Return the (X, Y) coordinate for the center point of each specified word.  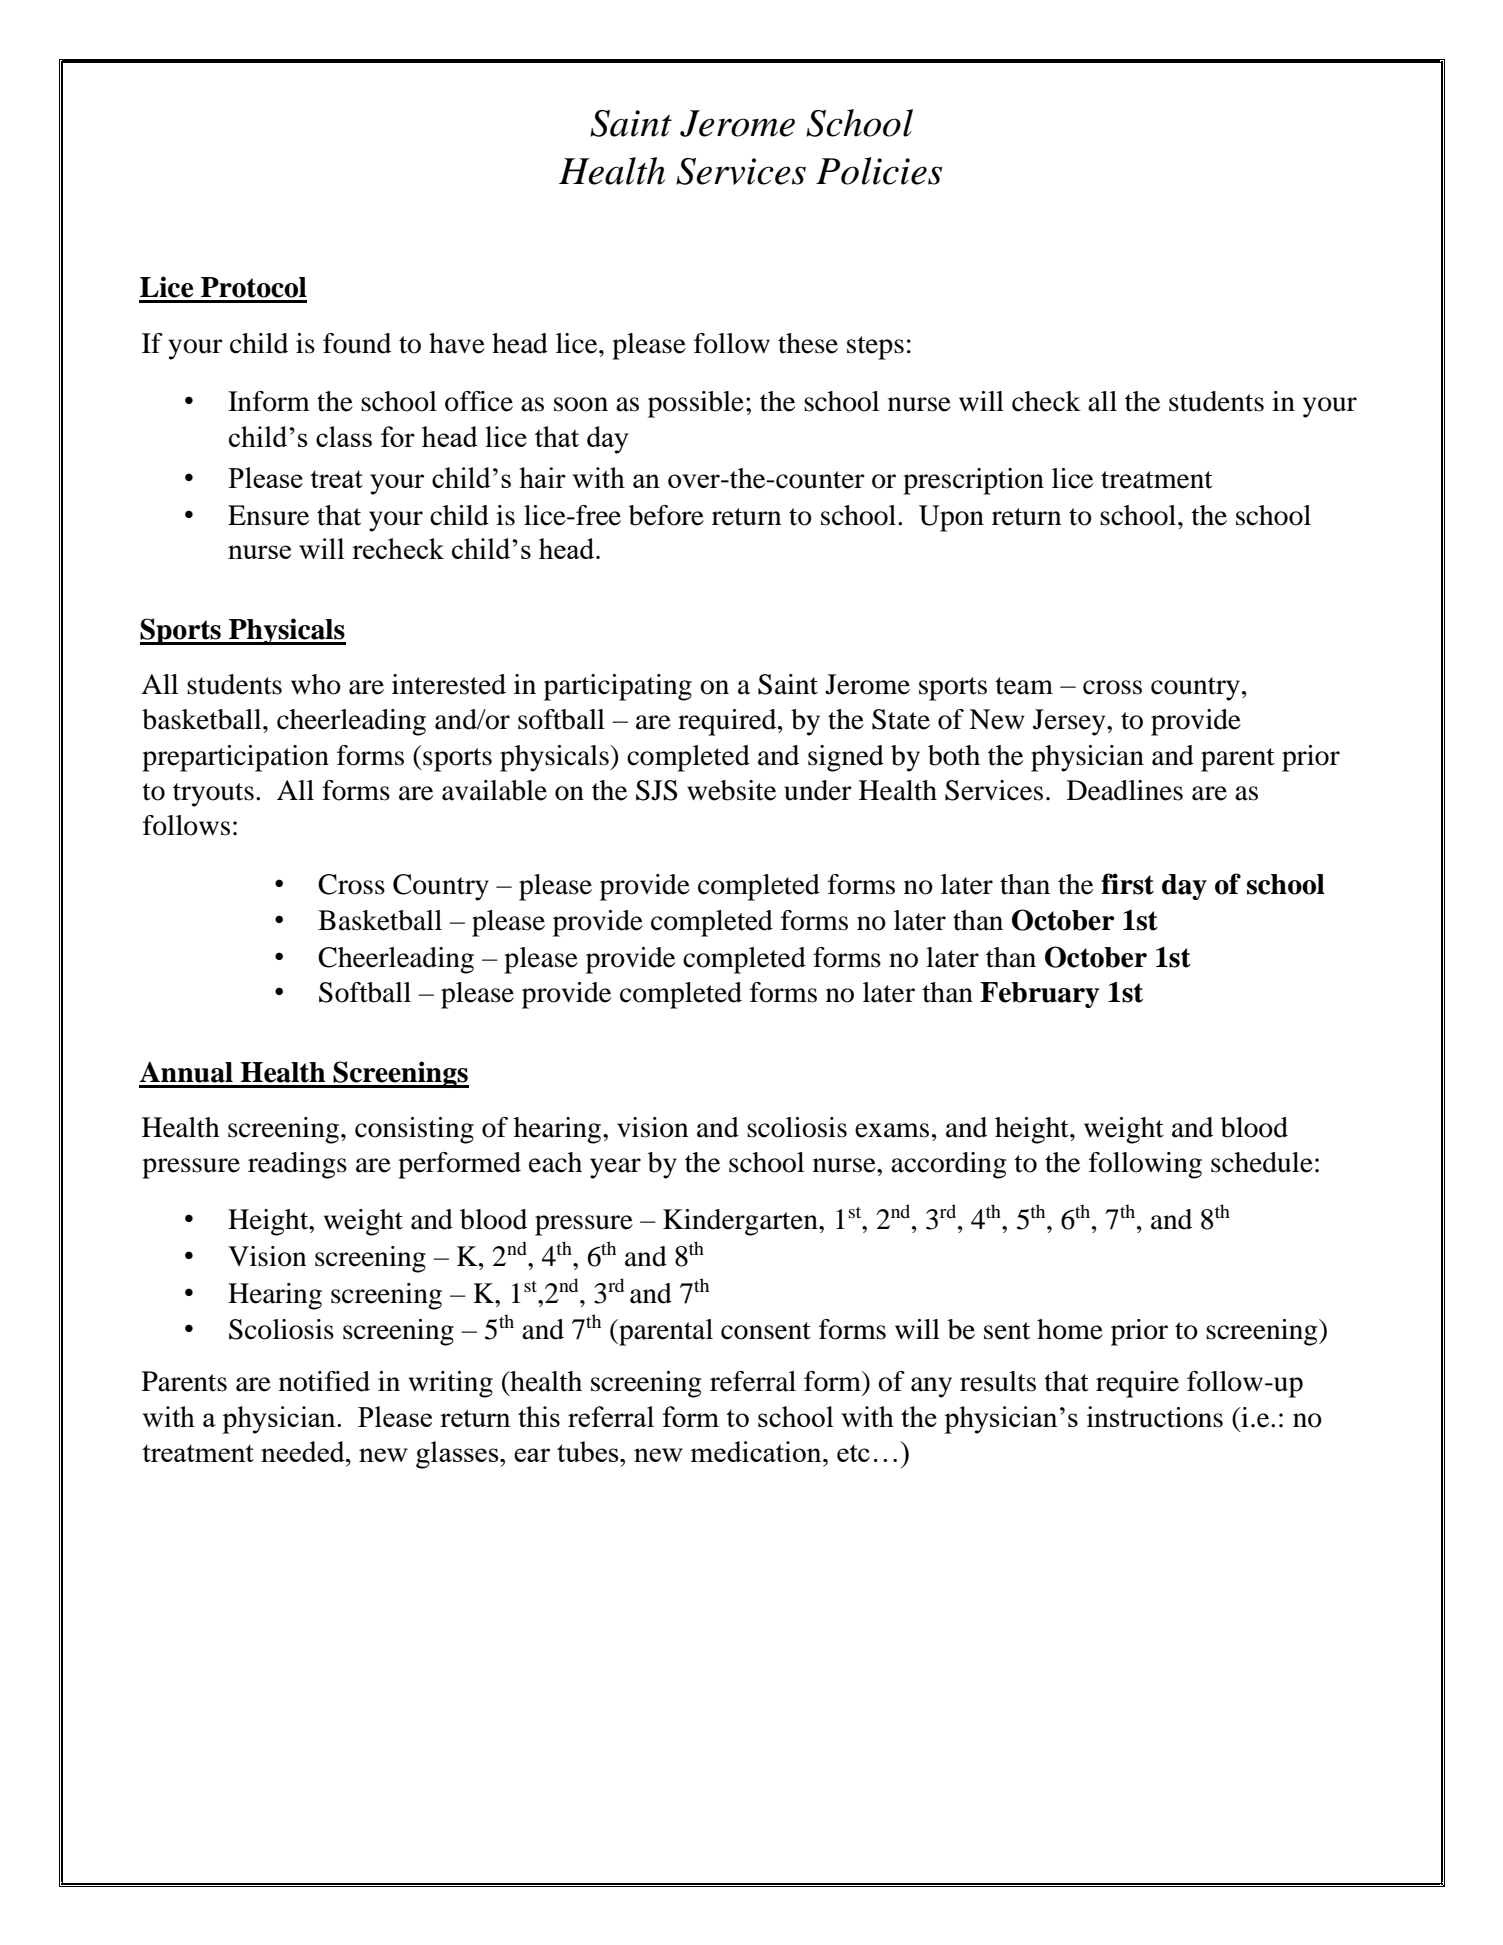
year (615, 1168)
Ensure (268, 515)
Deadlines (1125, 790)
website (731, 790)
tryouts (213, 795)
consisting (414, 1130)
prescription (973, 481)
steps (875, 348)
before (666, 515)
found (357, 343)
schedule (1262, 1162)
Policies (879, 171)
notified (324, 1381)
